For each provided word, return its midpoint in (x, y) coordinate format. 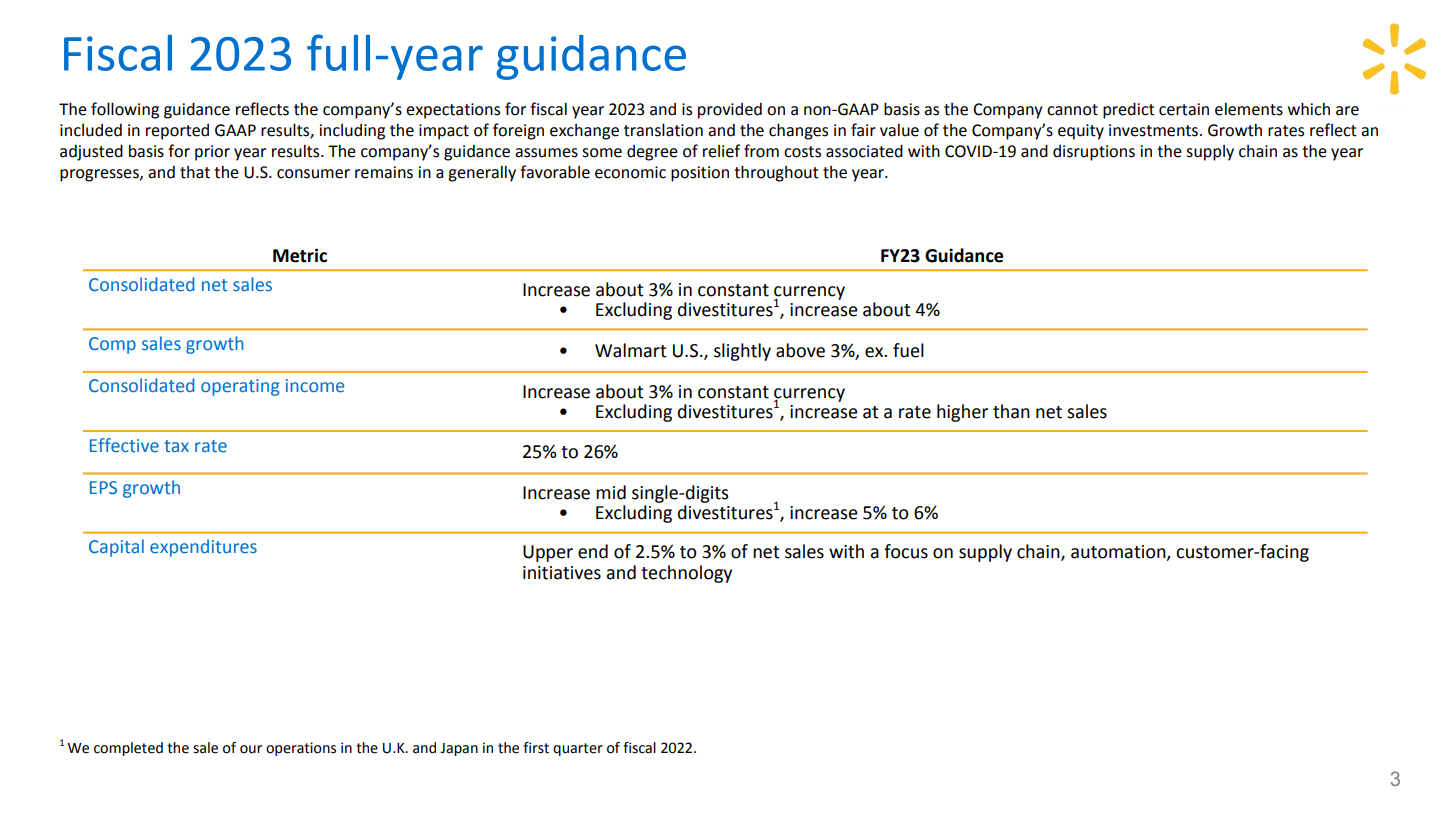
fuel (908, 350)
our (251, 749)
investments (1155, 130)
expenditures (203, 548)
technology (686, 574)
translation (663, 130)
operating (240, 387)
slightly (742, 352)
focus (906, 551)
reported (177, 132)
